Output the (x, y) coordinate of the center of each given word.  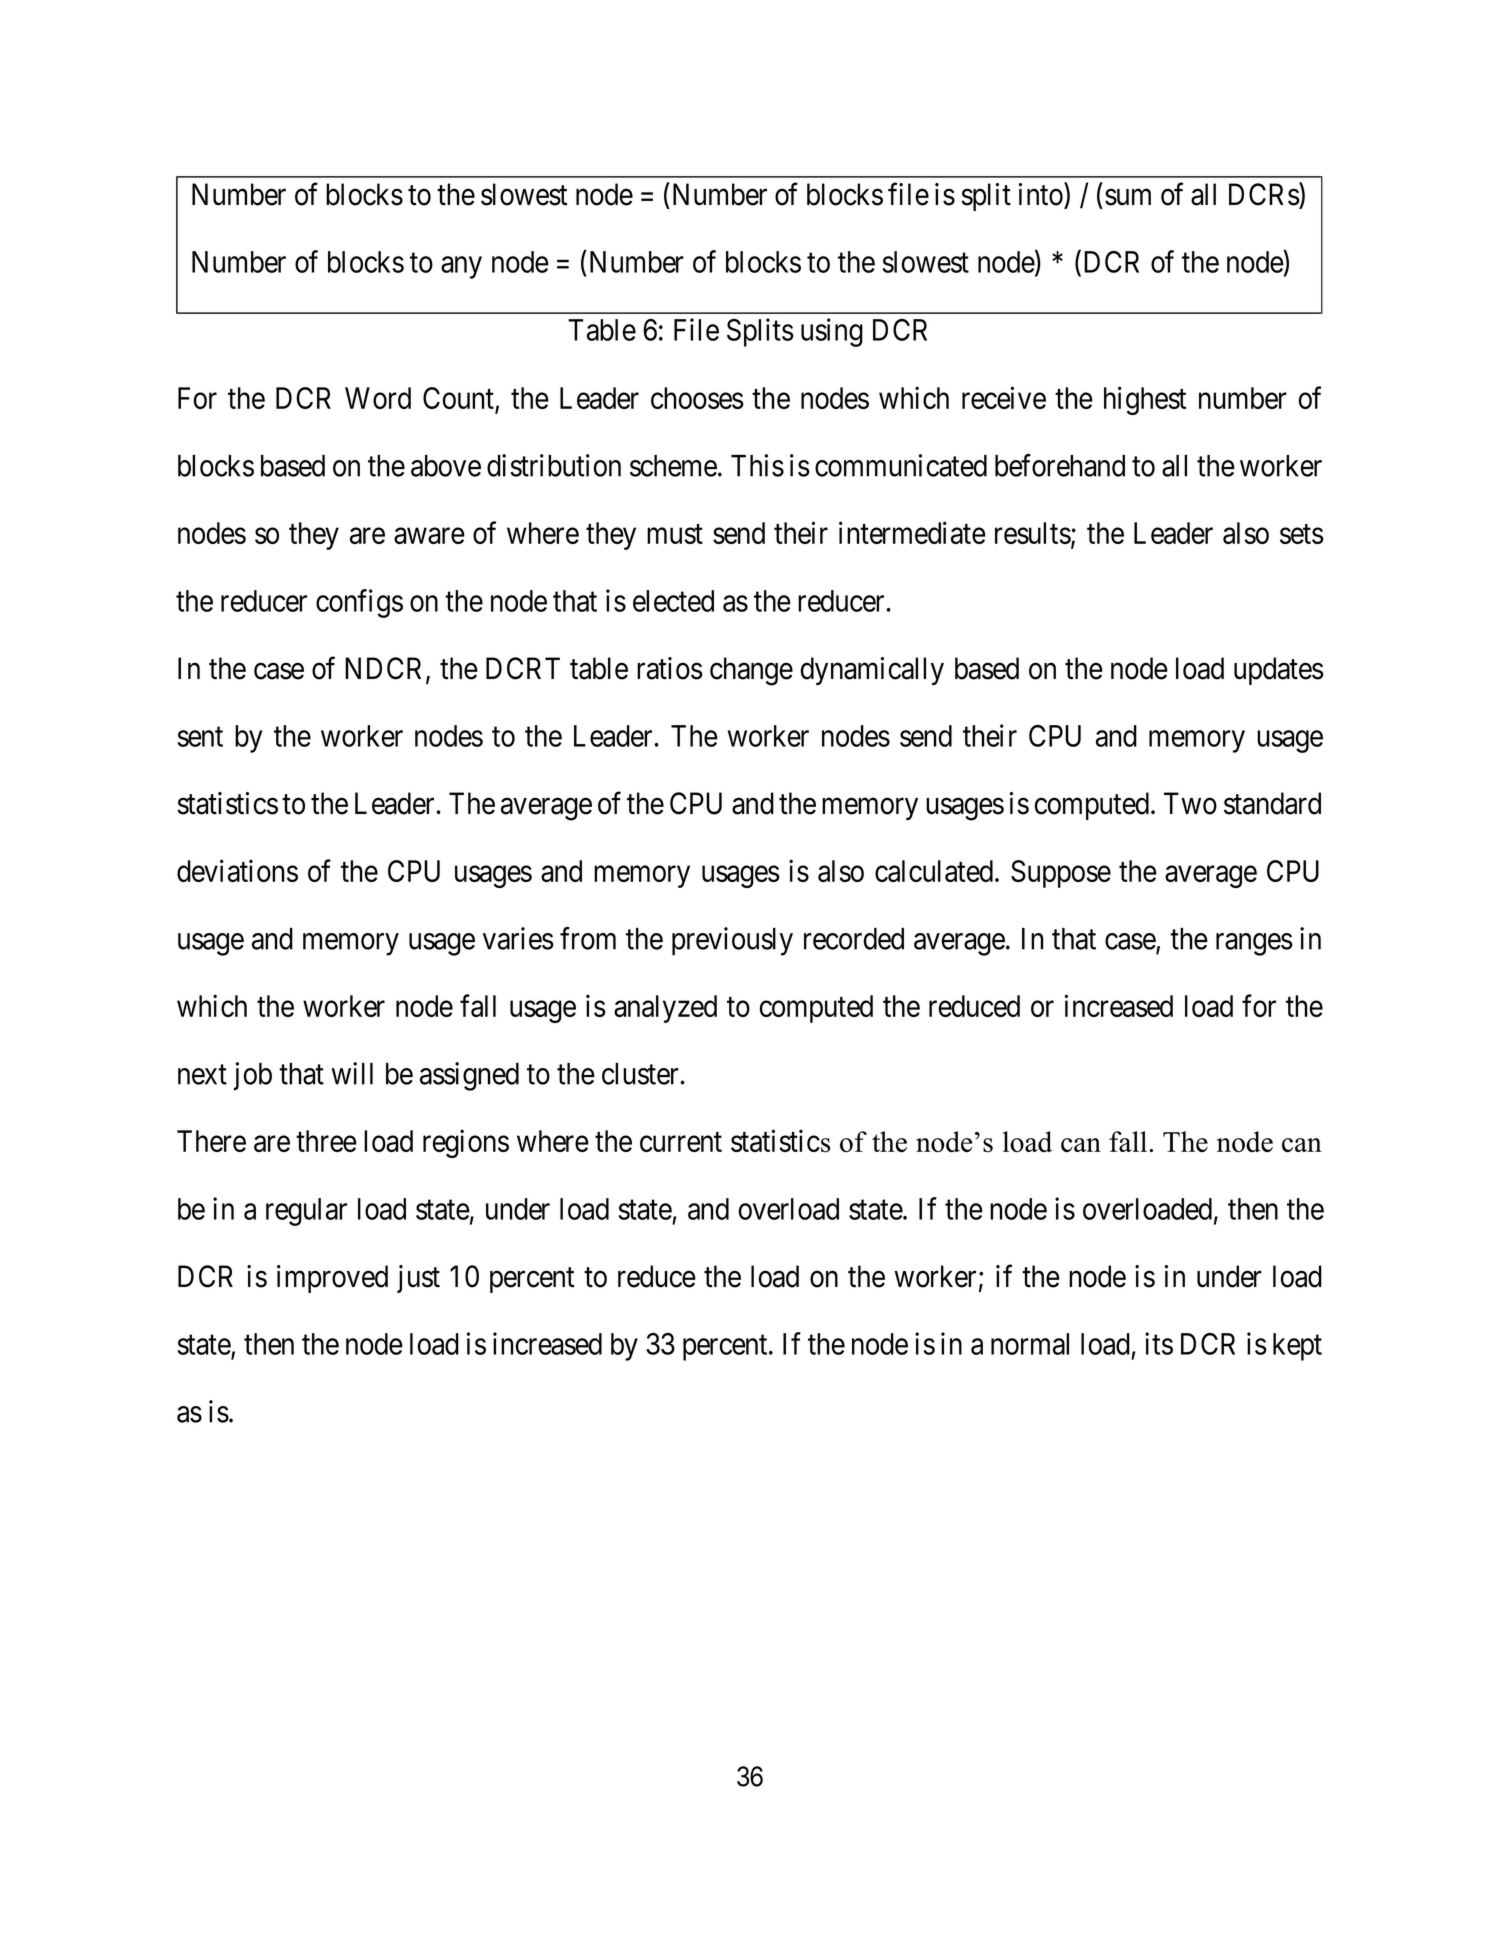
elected (673, 601)
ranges (1254, 944)
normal (1030, 1344)
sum (1128, 197)
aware (429, 536)
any (461, 268)
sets (1302, 534)
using (832, 332)
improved (332, 1279)
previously (732, 941)
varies (518, 938)
